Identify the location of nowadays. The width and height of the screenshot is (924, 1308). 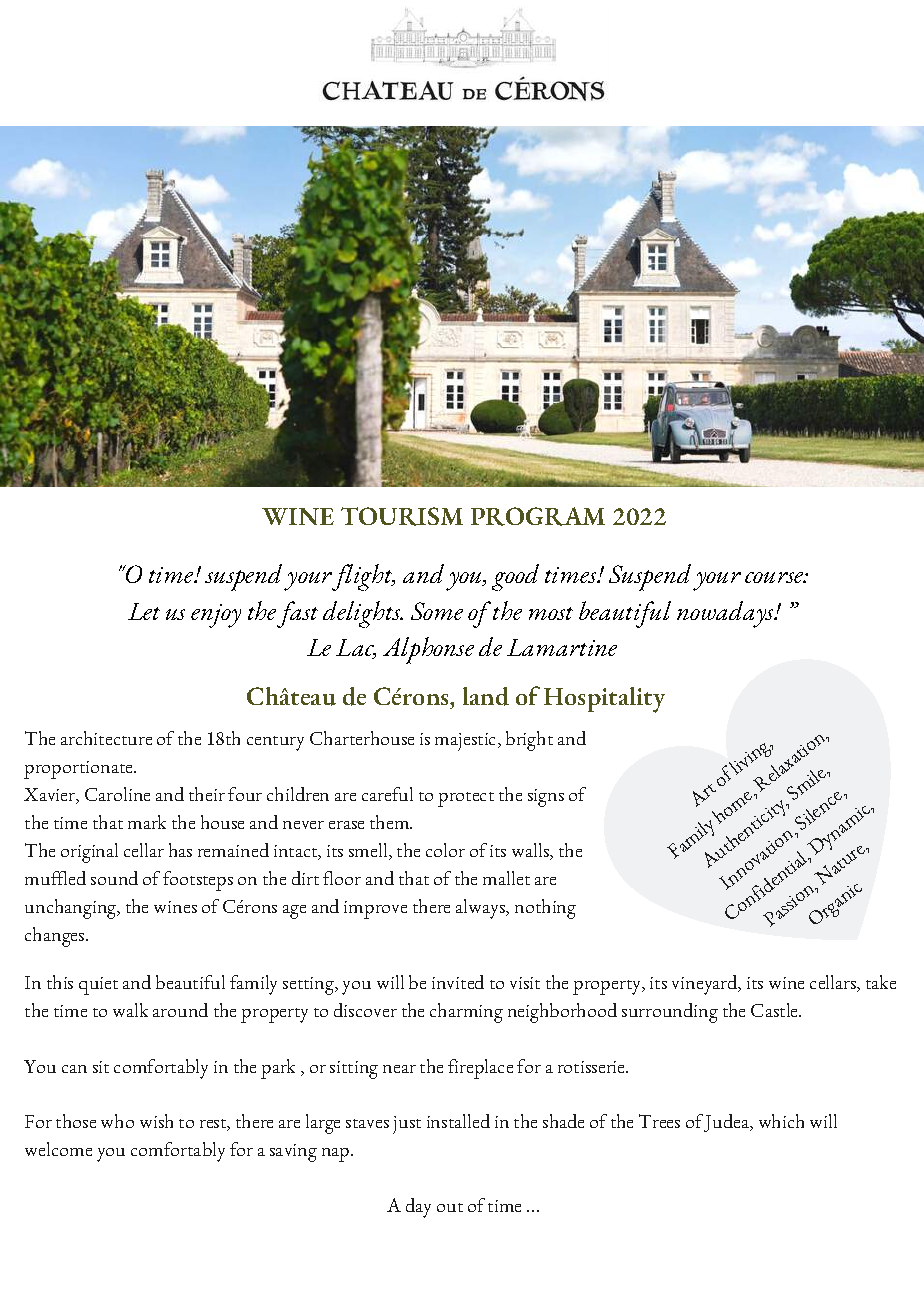
(727, 614).
